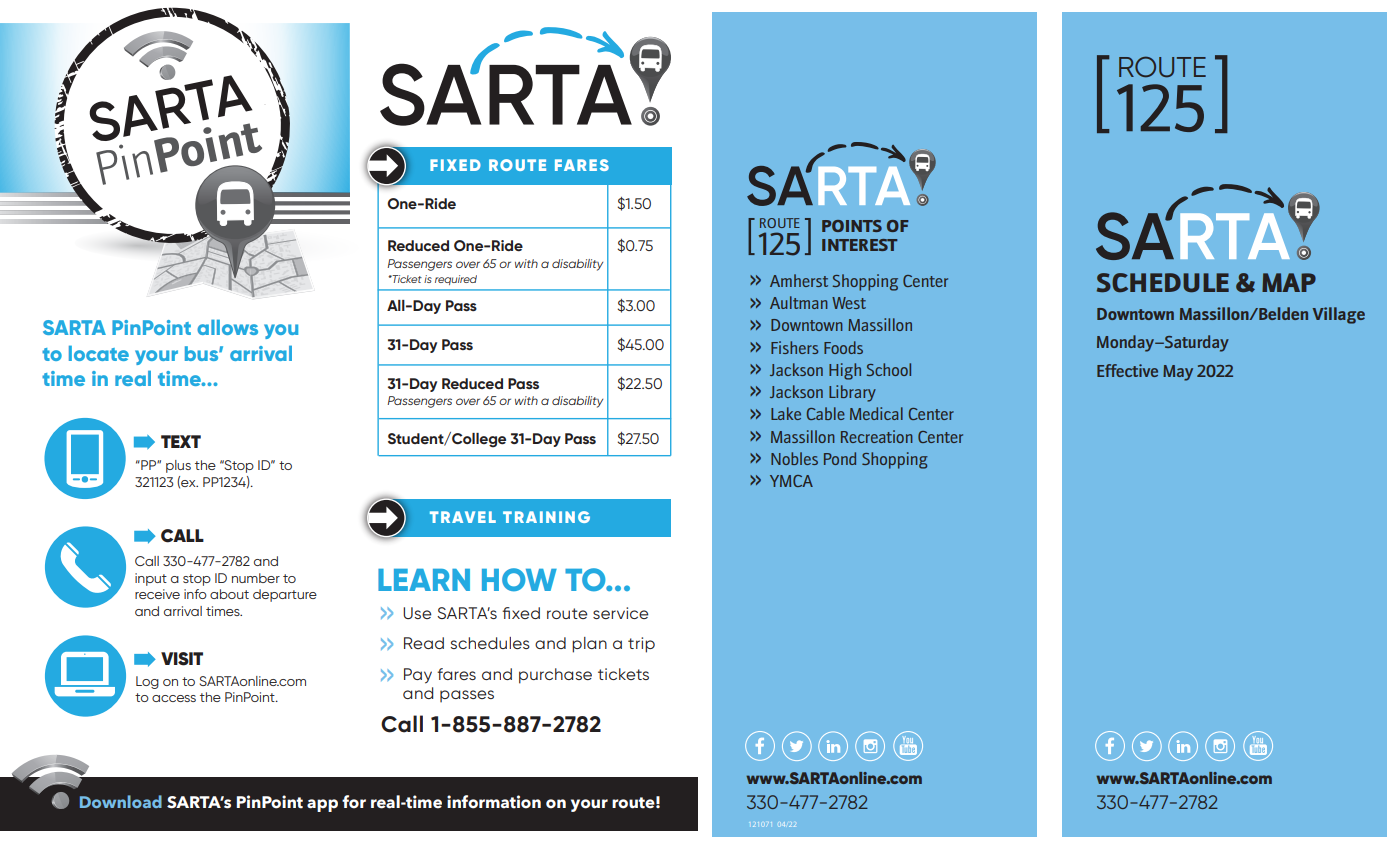  Describe the element at coordinates (1178, 373) in the screenshot. I see `May` at that location.
